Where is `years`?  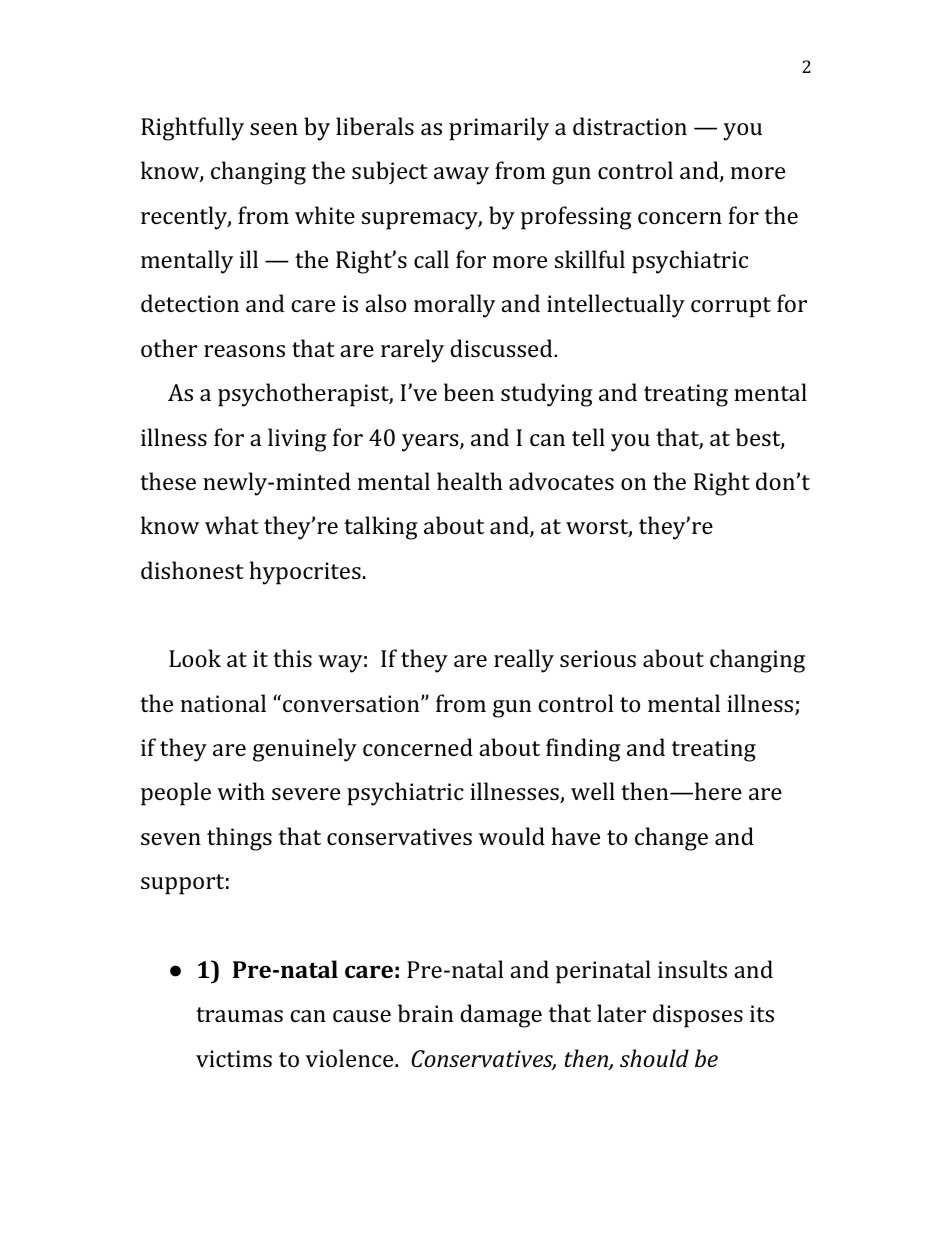
years is located at coordinates (431, 443).
